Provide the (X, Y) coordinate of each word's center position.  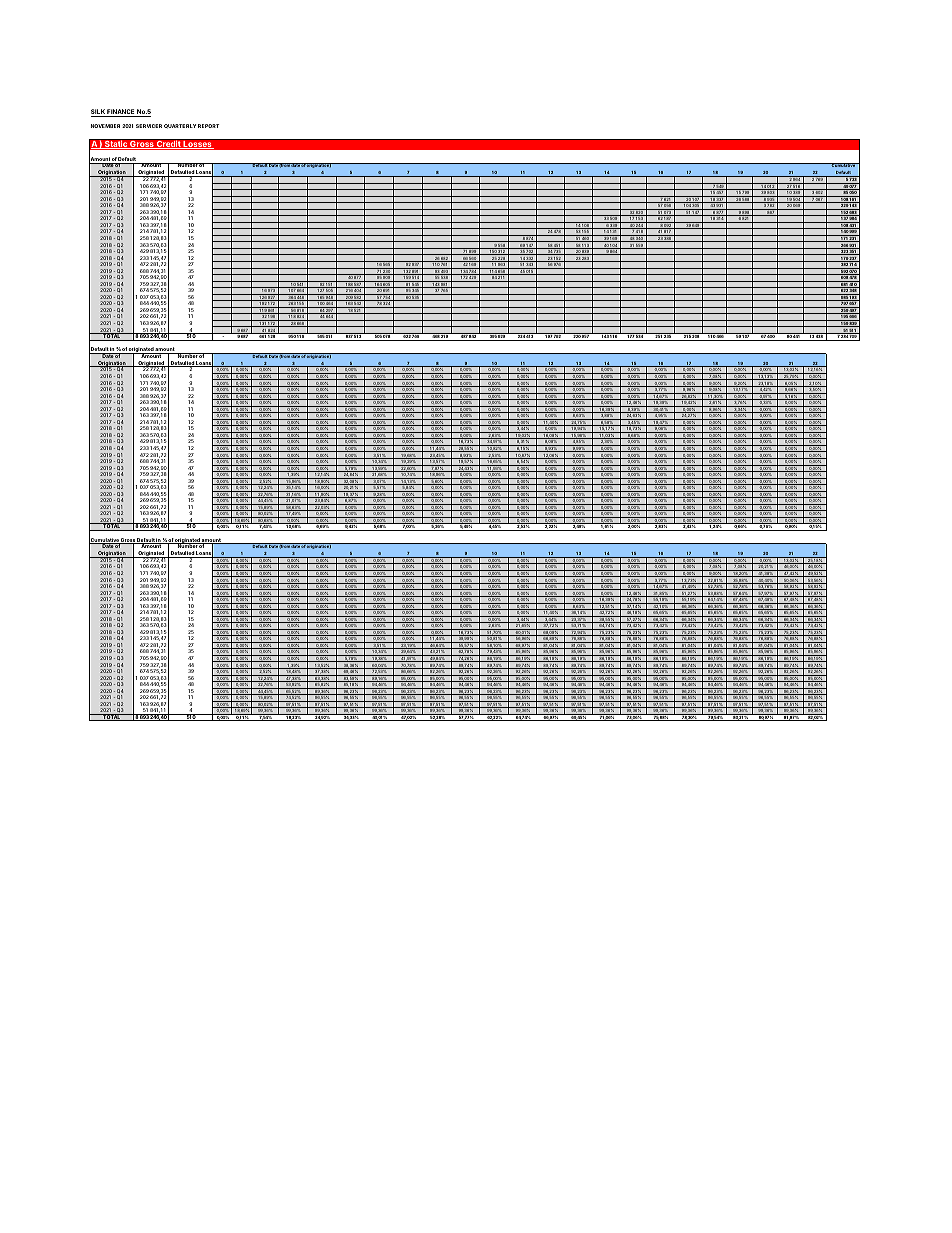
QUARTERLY (180, 126)
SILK (99, 113)
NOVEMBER (105, 126)
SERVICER (149, 126)
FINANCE (121, 113)
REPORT (209, 126)
